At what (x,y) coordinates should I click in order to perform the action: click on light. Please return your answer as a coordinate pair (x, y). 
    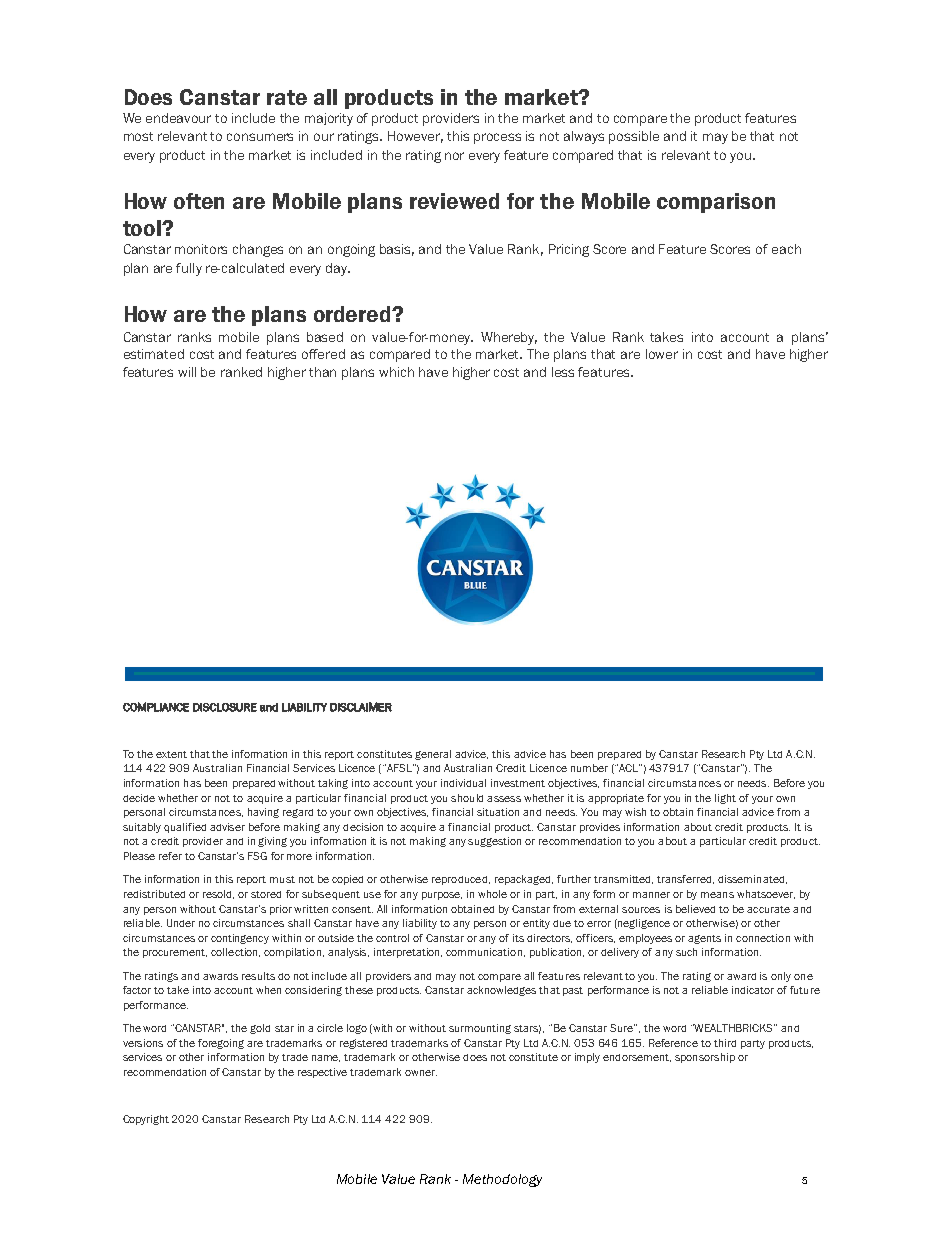
    Looking at the image, I should click on (725, 799).
